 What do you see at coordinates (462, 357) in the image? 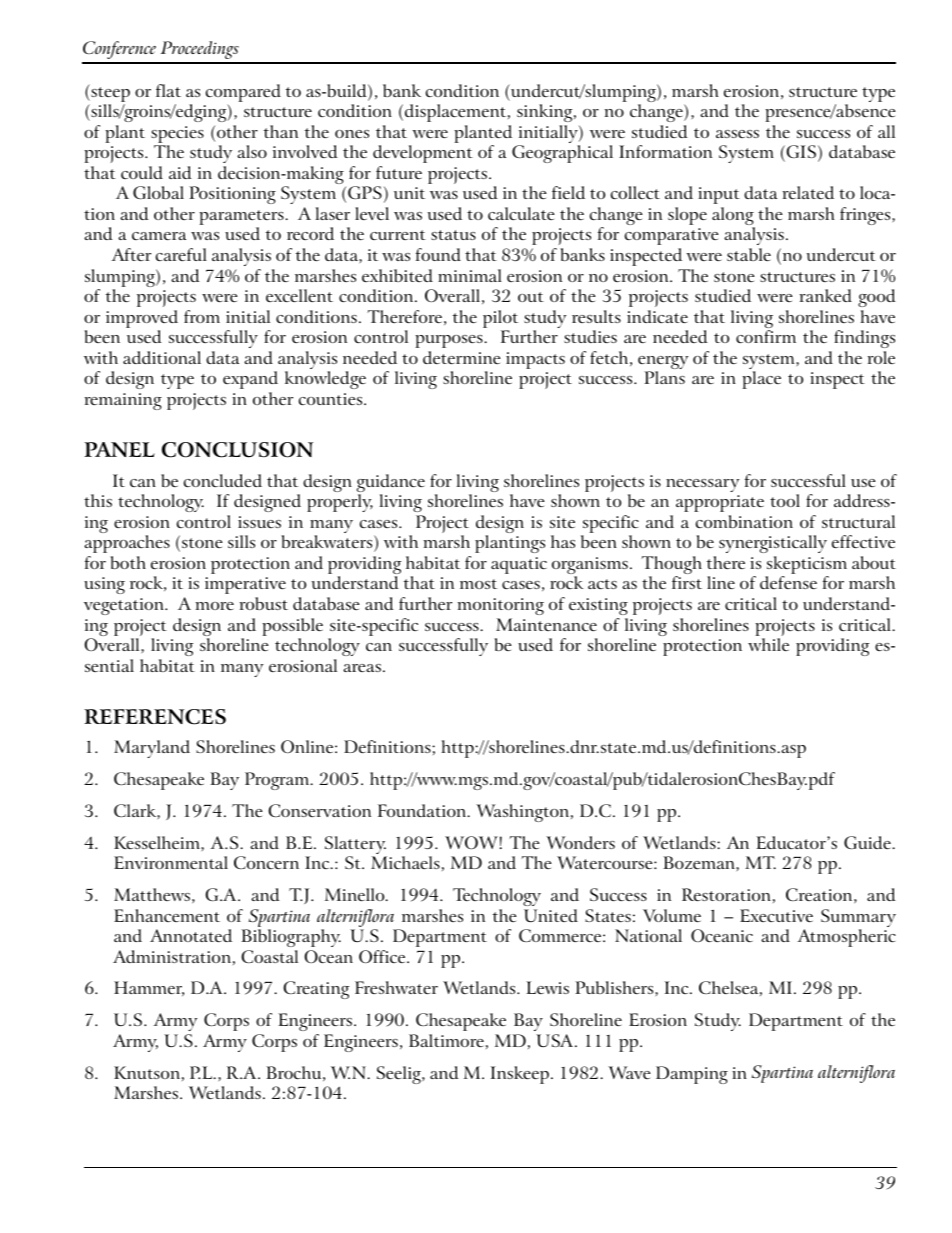
I see `determine` at bounding box center [462, 357].
